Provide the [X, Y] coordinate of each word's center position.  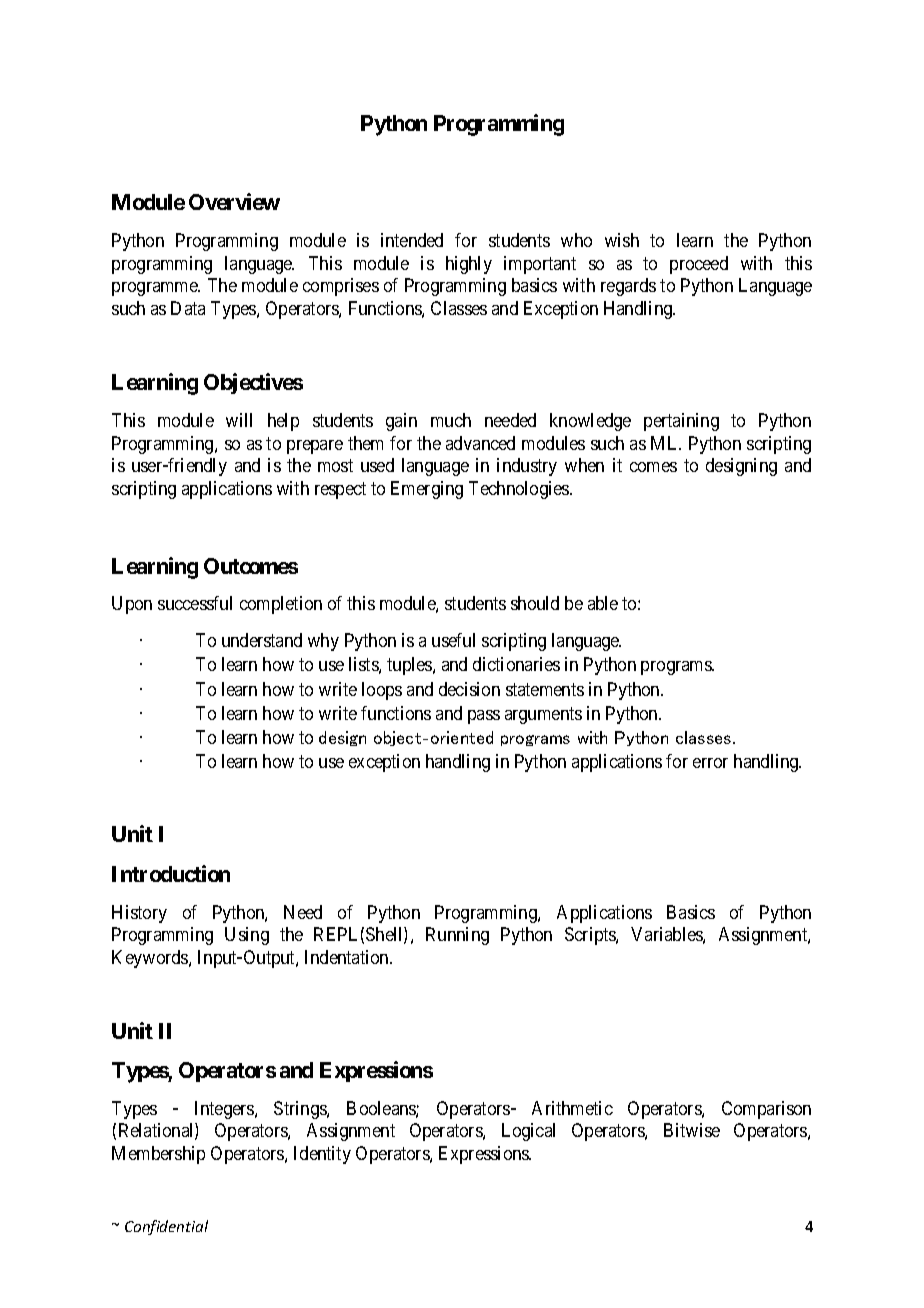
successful [195, 603]
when [584, 465]
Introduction [171, 873]
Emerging [427, 490]
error [710, 763]
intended [412, 240]
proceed [699, 265]
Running [457, 936]
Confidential [166, 1227]
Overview [234, 201]
